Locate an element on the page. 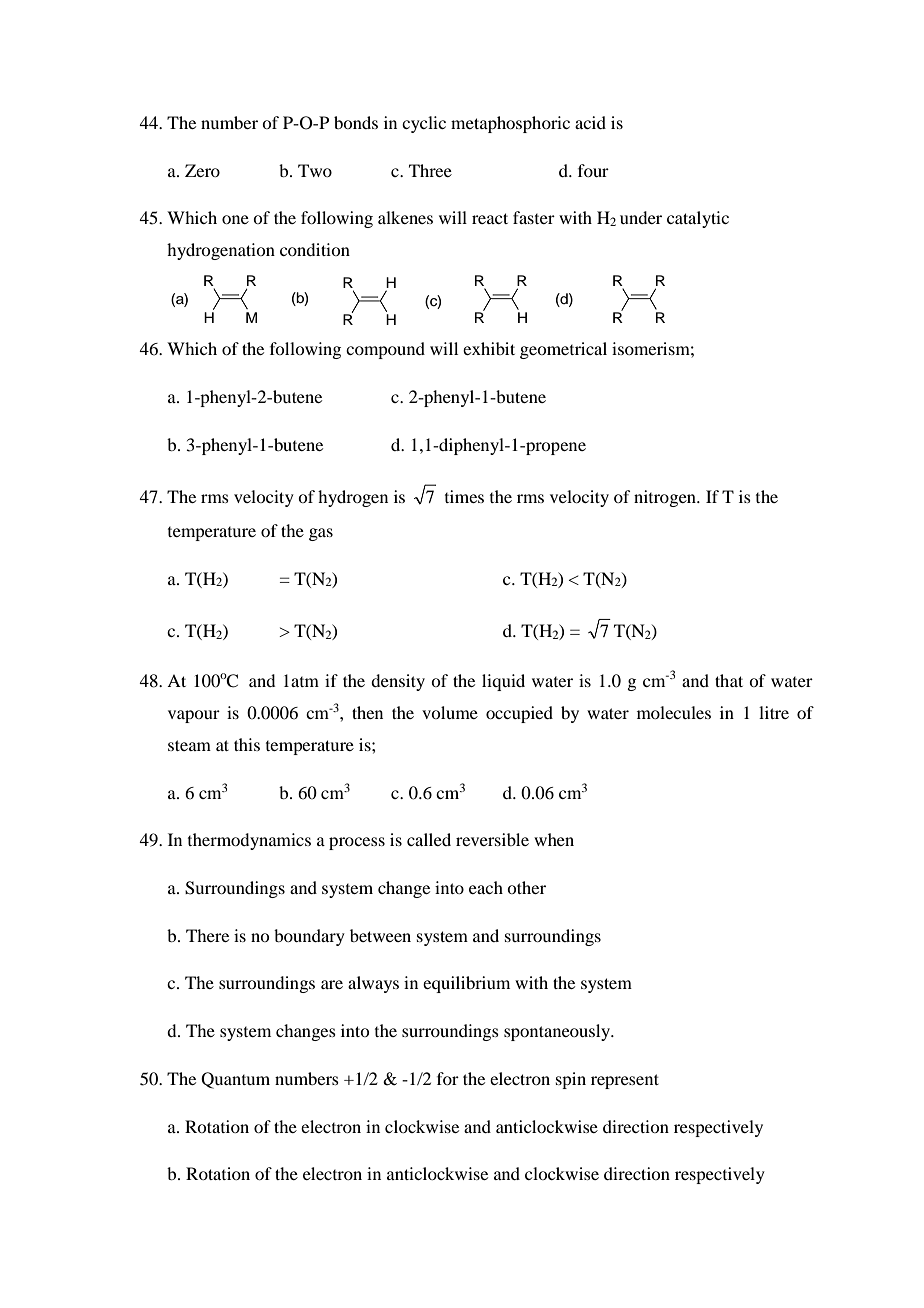 The height and width of the image is (1308, 924). molecules is located at coordinates (674, 712).
